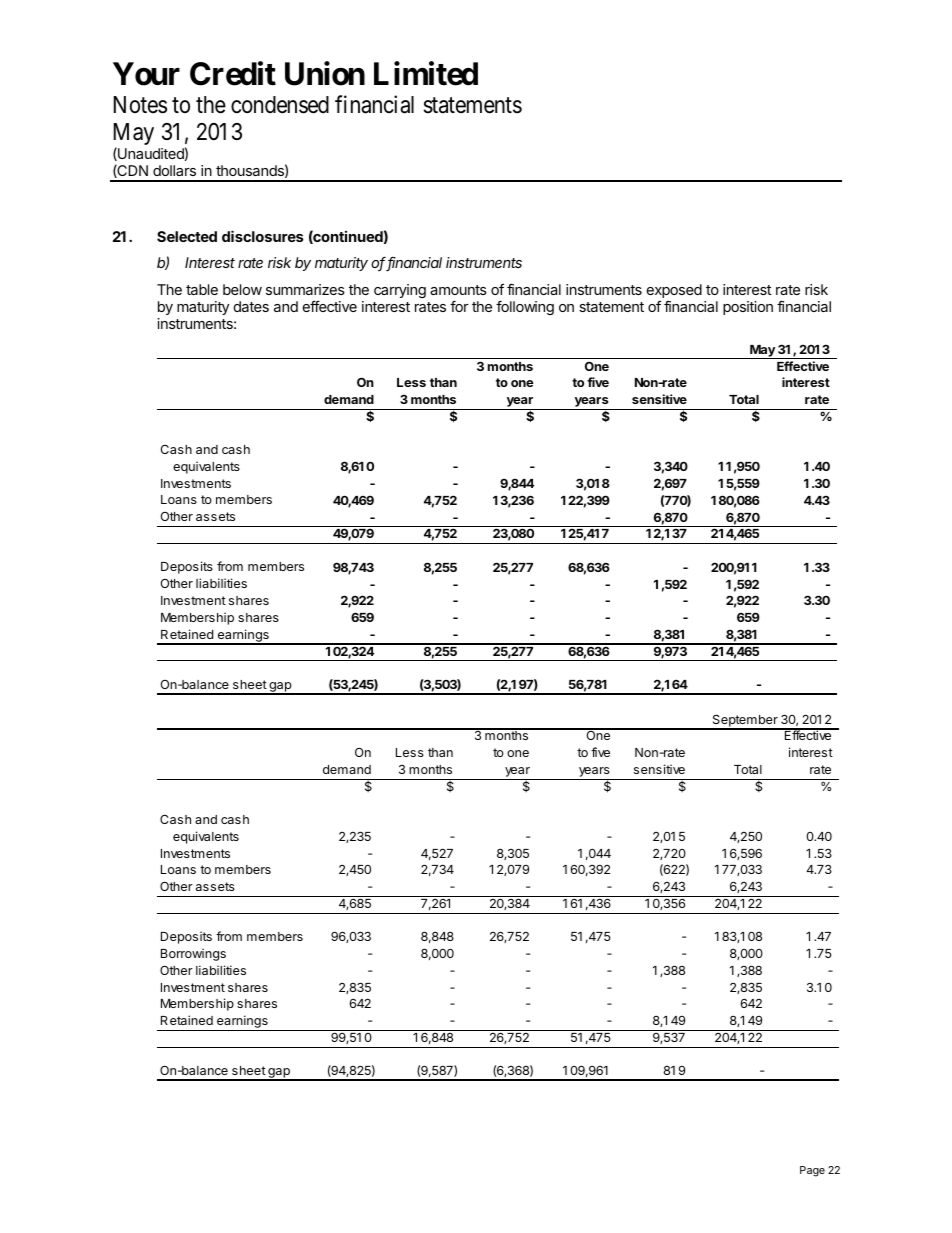 This document has width=952, height=1233. What do you see at coordinates (233, 73) in the document?
I see `Credit` at bounding box center [233, 73].
